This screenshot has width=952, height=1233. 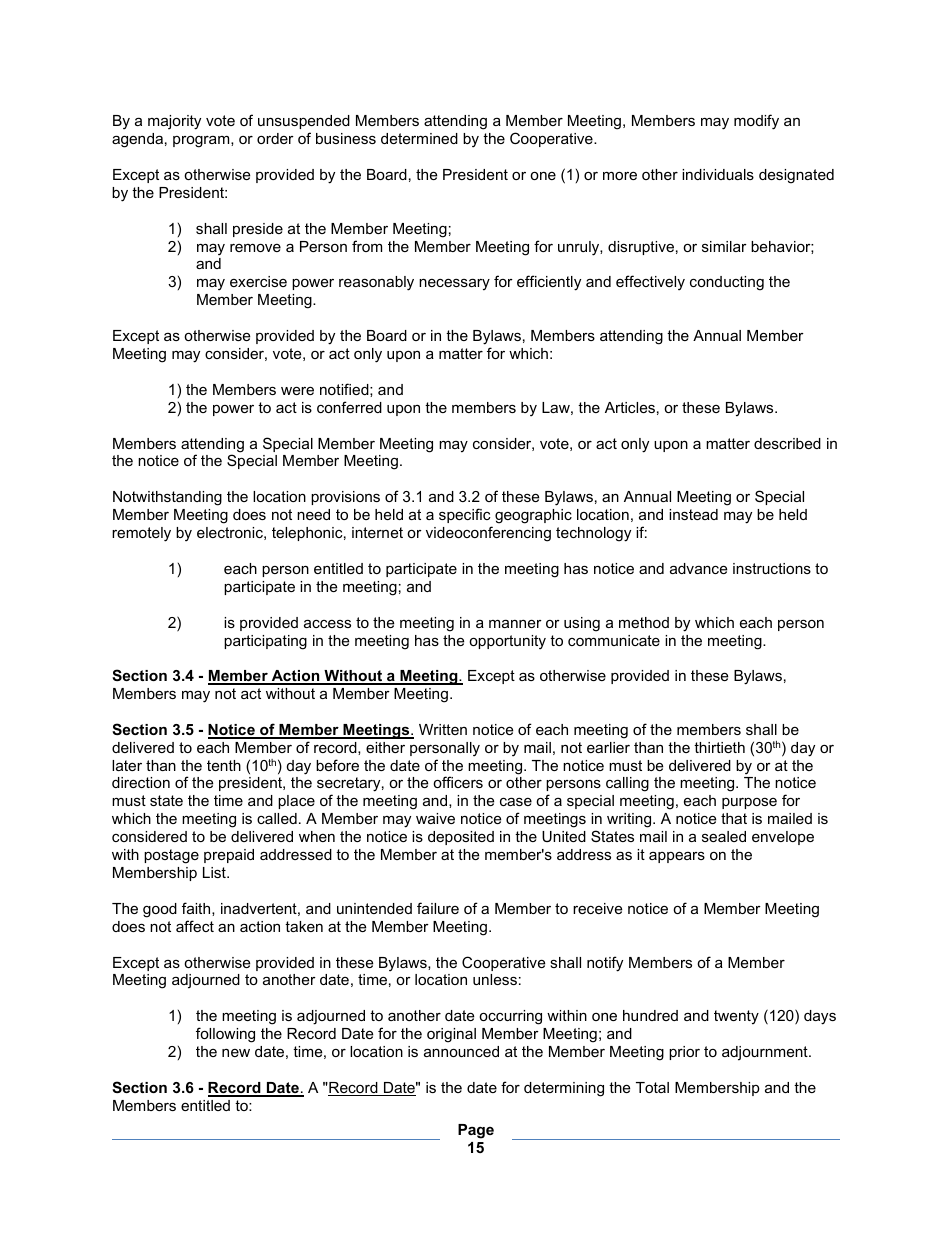 What do you see at coordinates (174, 122) in the screenshot?
I see `majority` at bounding box center [174, 122].
